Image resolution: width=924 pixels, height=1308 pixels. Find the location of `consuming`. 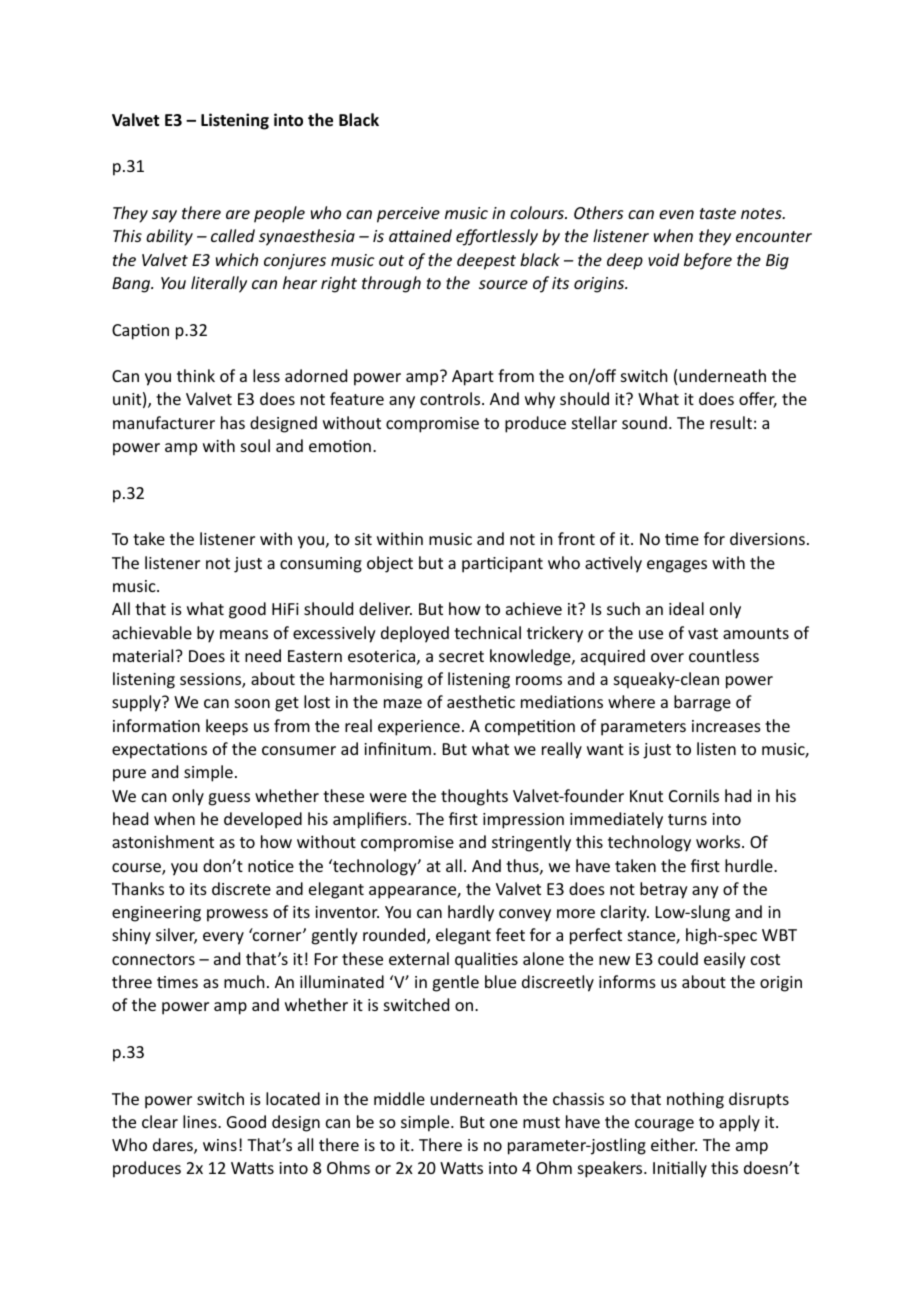

consuming is located at coordinates (321, 565).
